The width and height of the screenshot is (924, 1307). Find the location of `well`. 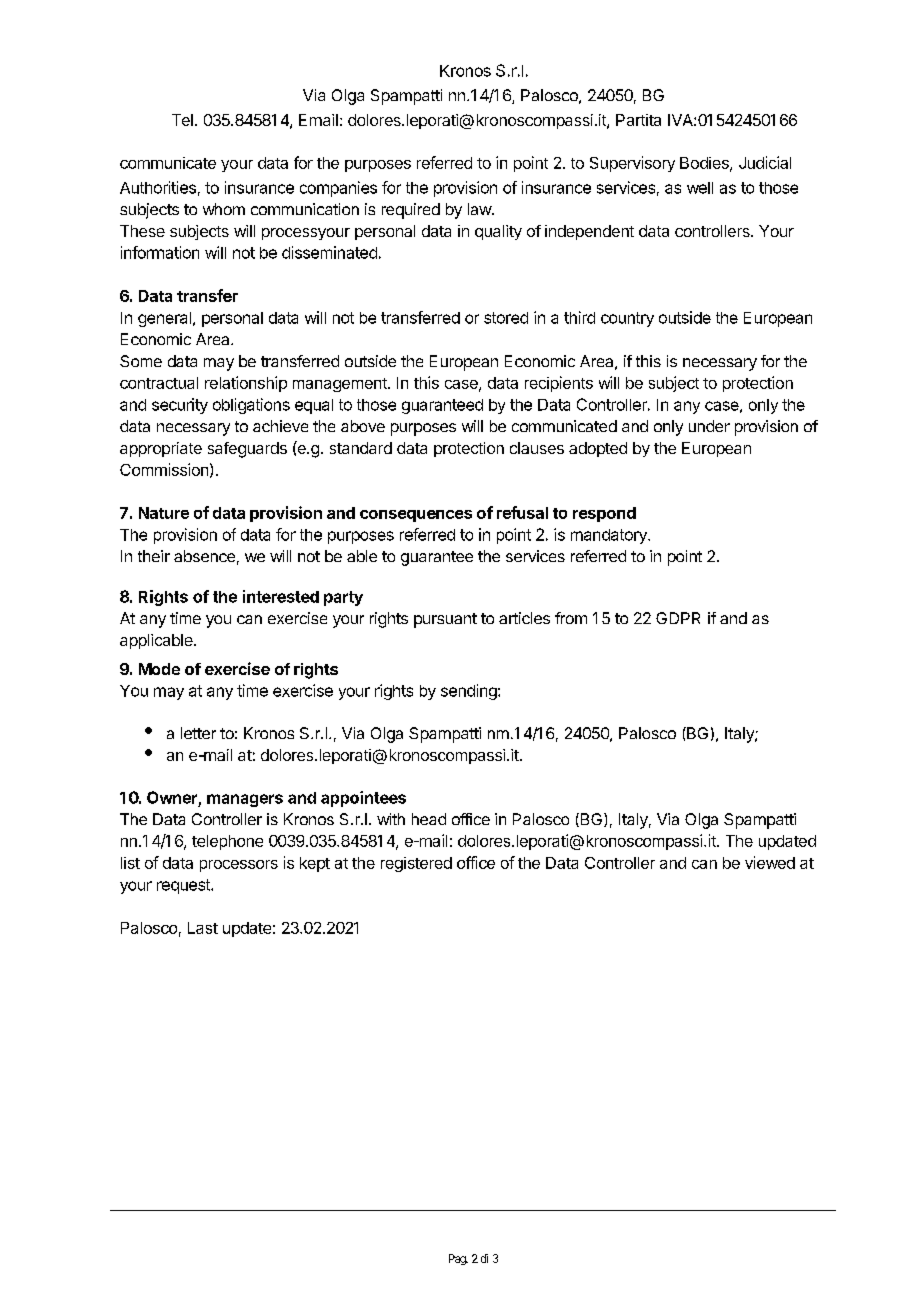

well is located at coordinates (700, 188).
